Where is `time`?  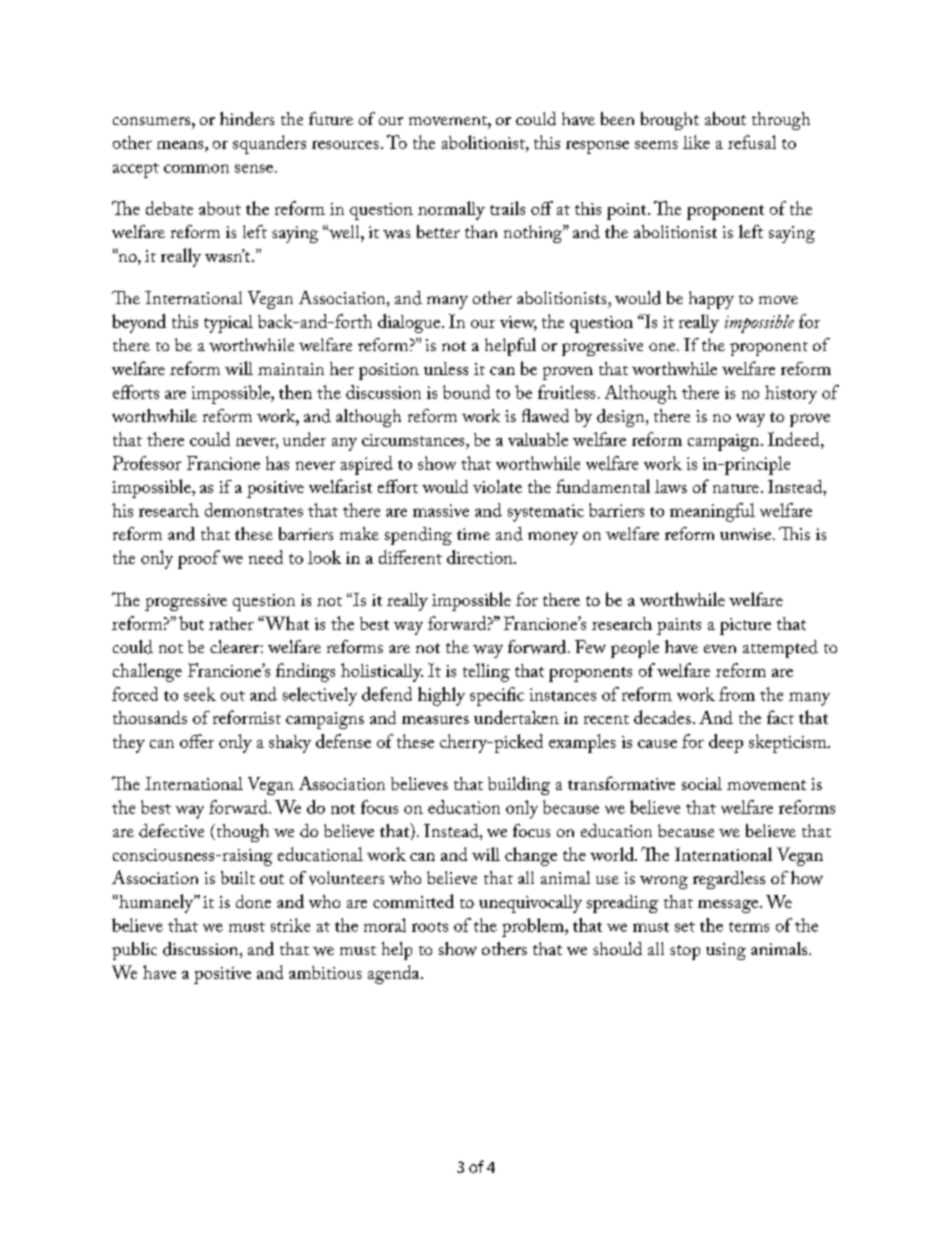
time is located at coordinates (473, 534).
